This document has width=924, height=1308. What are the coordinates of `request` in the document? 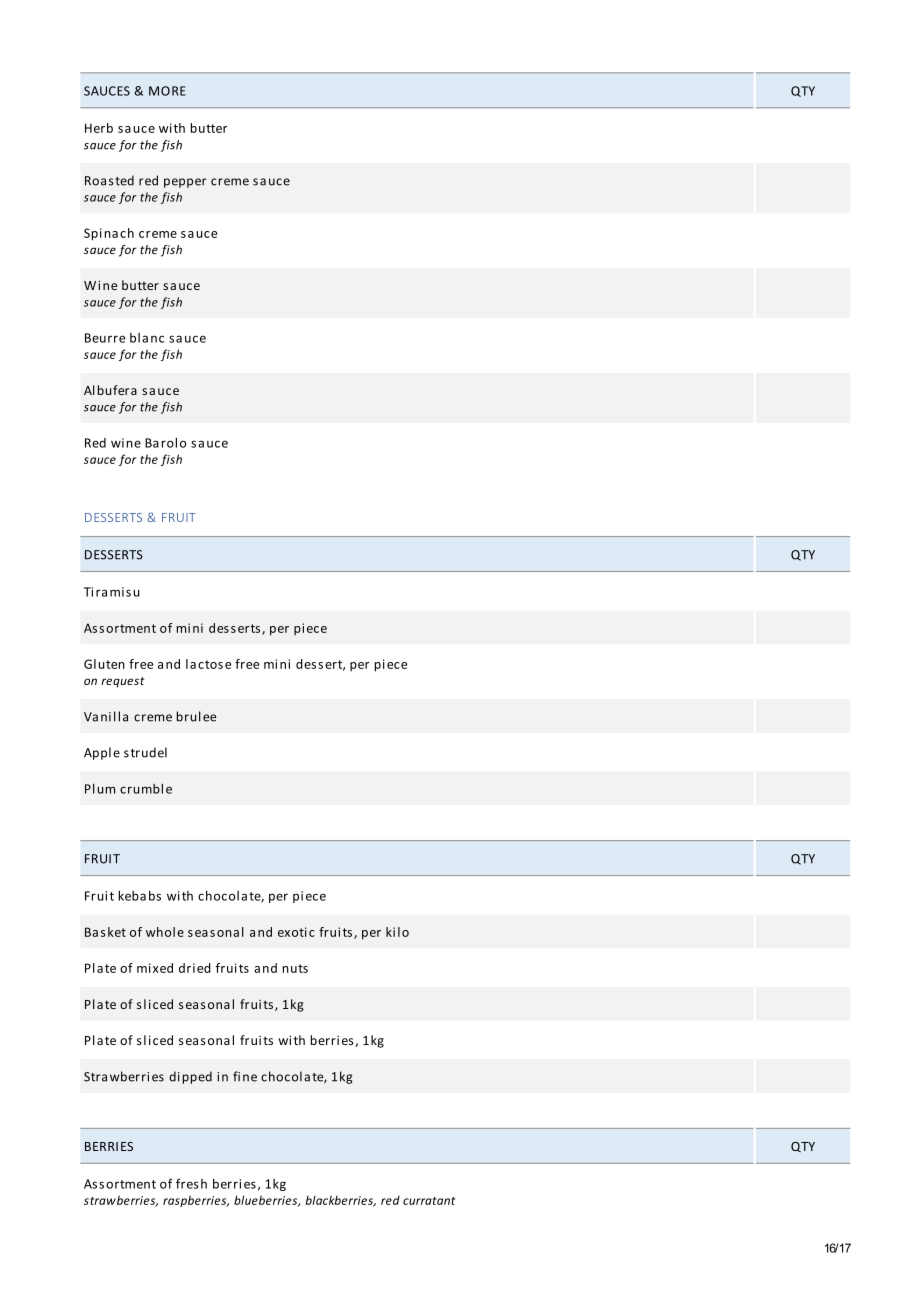 It's located at (123, 682).
